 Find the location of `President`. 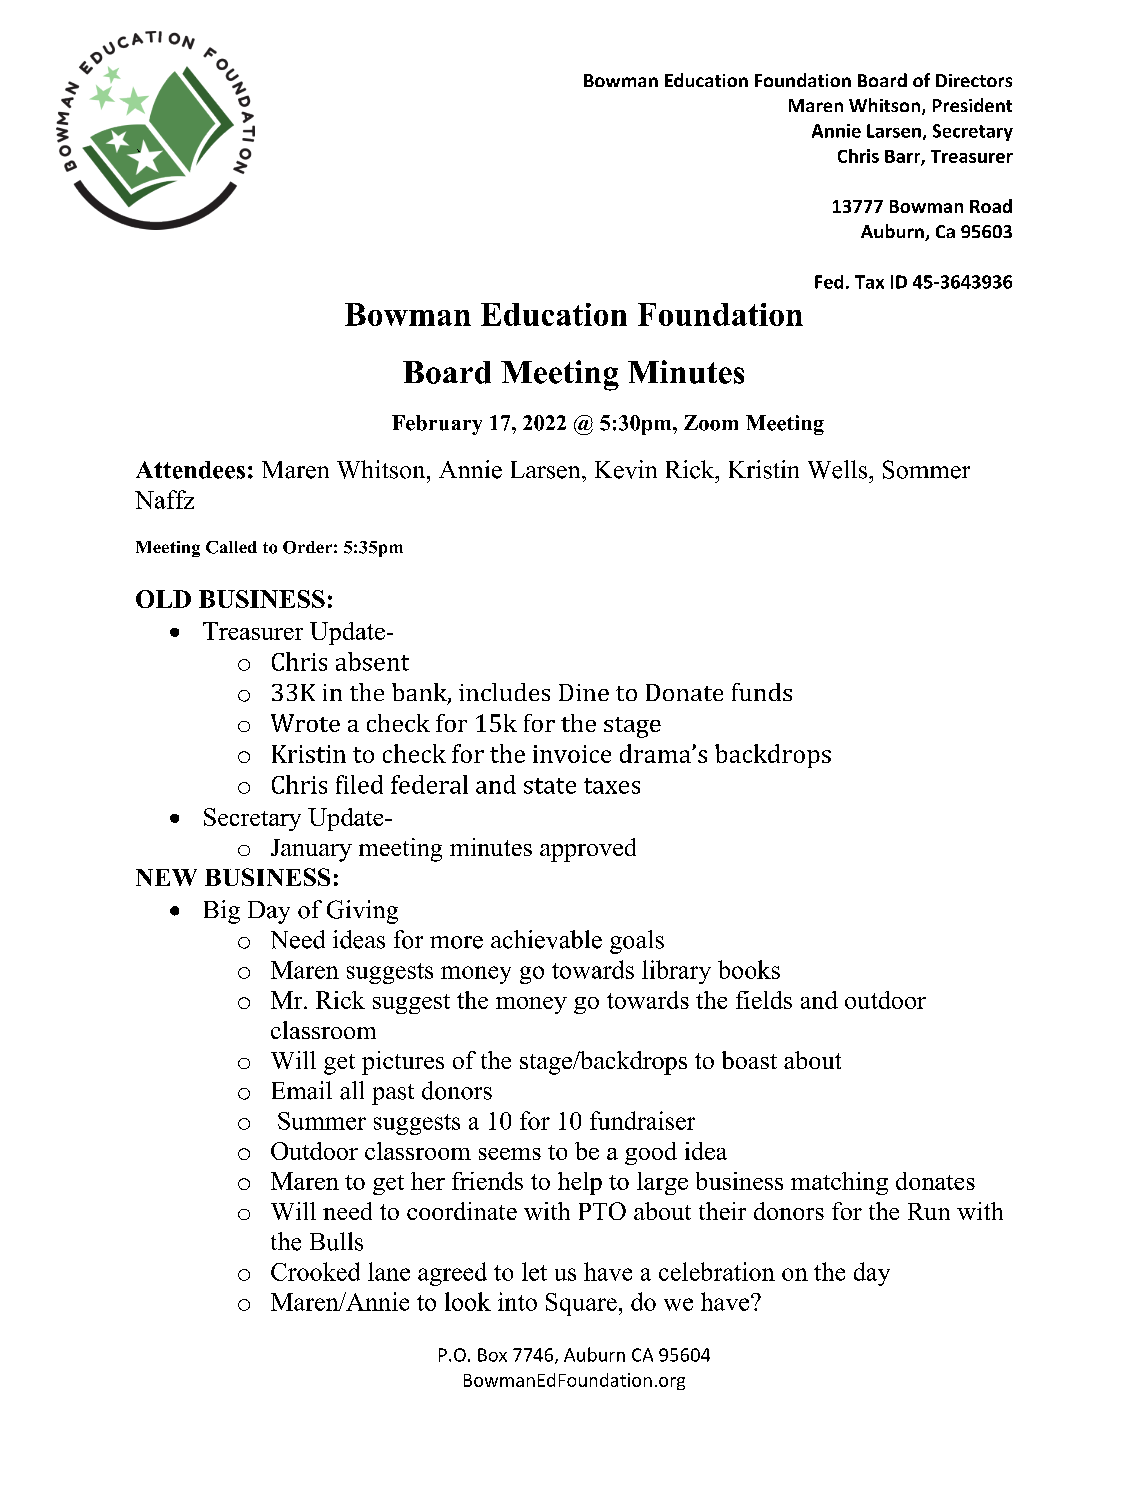

President is located at coordinates (972, 105).
